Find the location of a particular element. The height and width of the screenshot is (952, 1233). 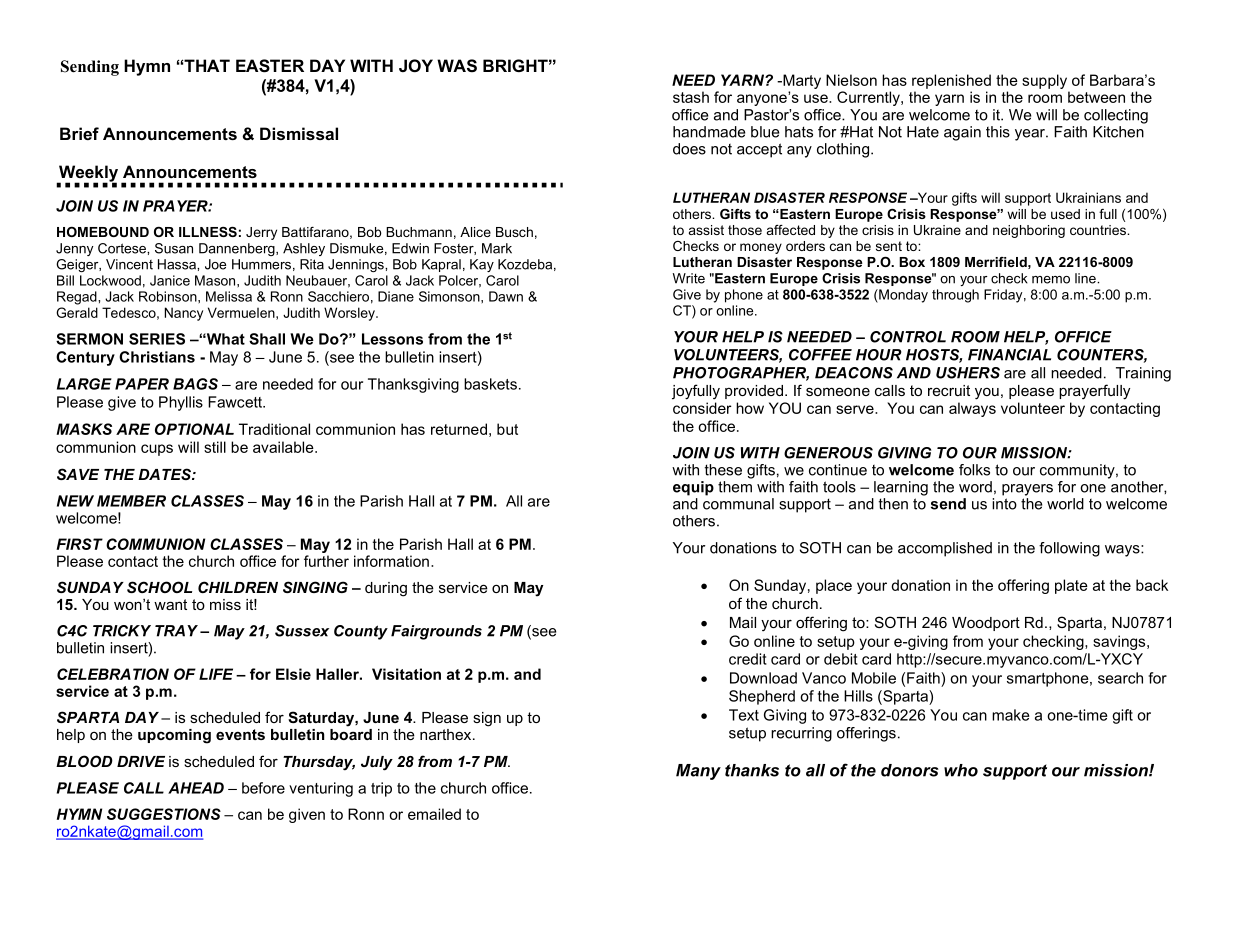

communal is located at coordinates (738, 502).
